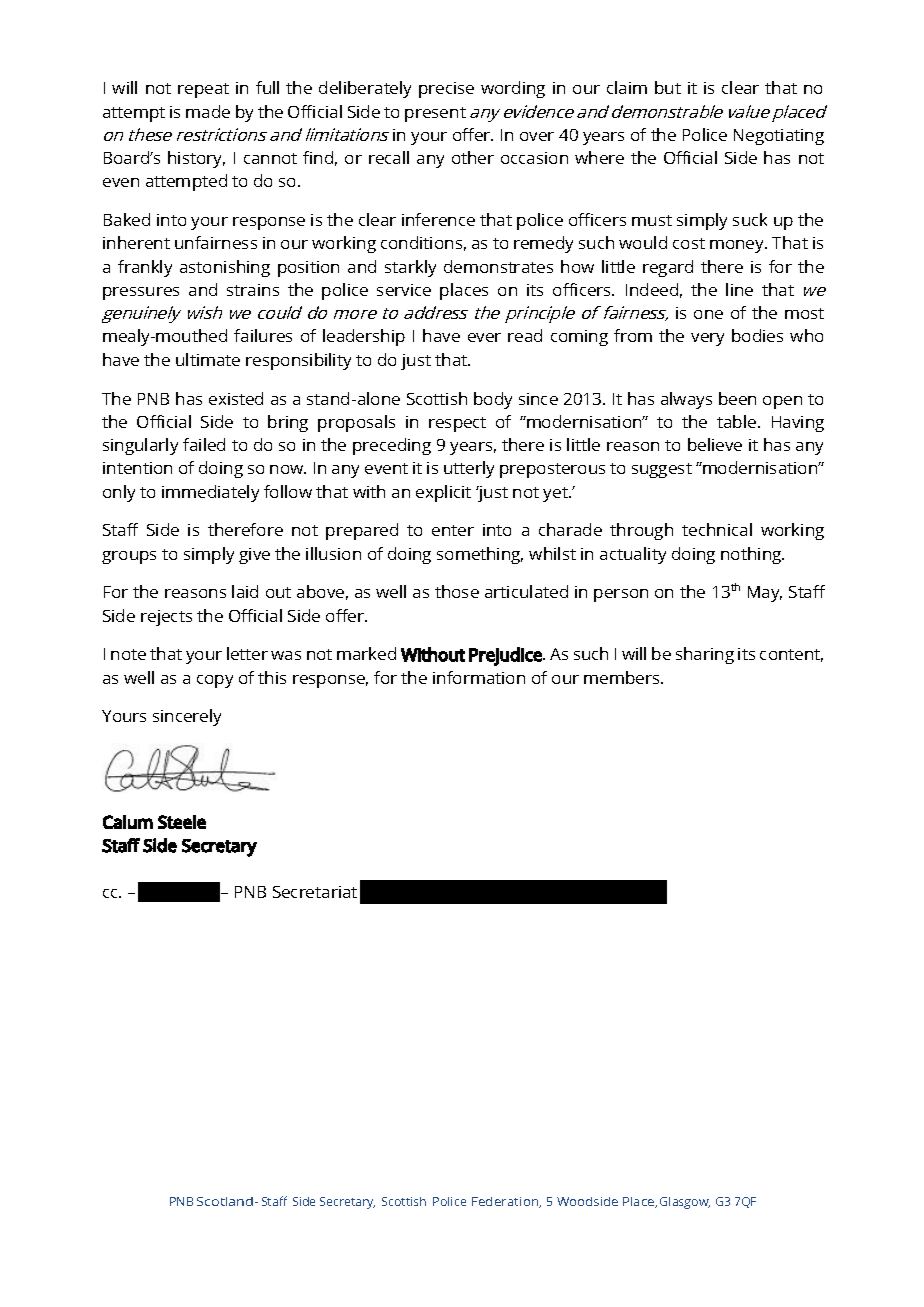 The image size is (924, 1307). Describe the element at coordinates (737, 398) in the screenshot. I see `been` at that location.
